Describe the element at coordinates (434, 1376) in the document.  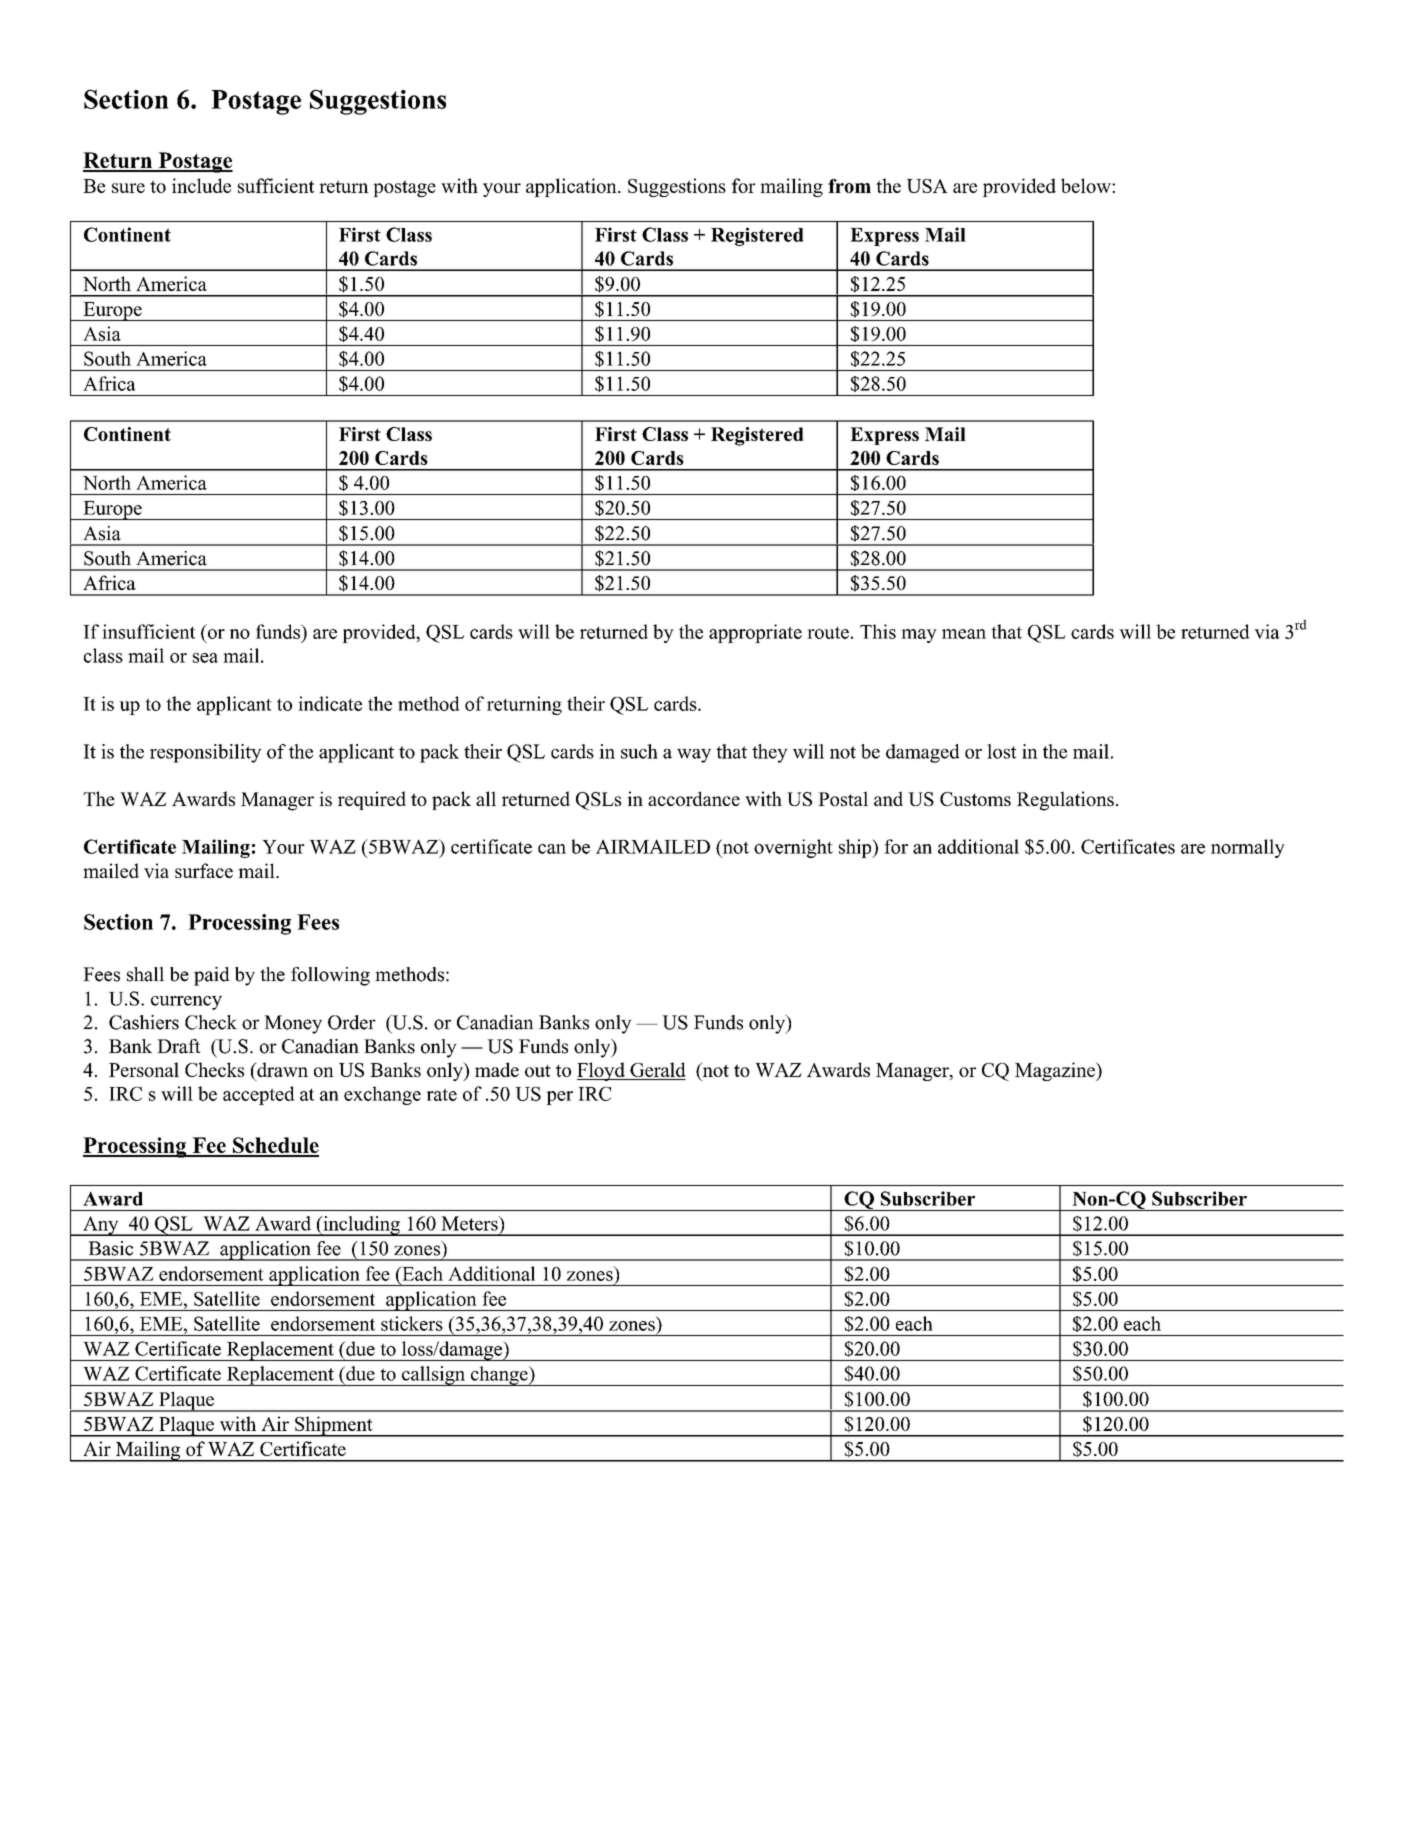
I see `callsign` at that location.
